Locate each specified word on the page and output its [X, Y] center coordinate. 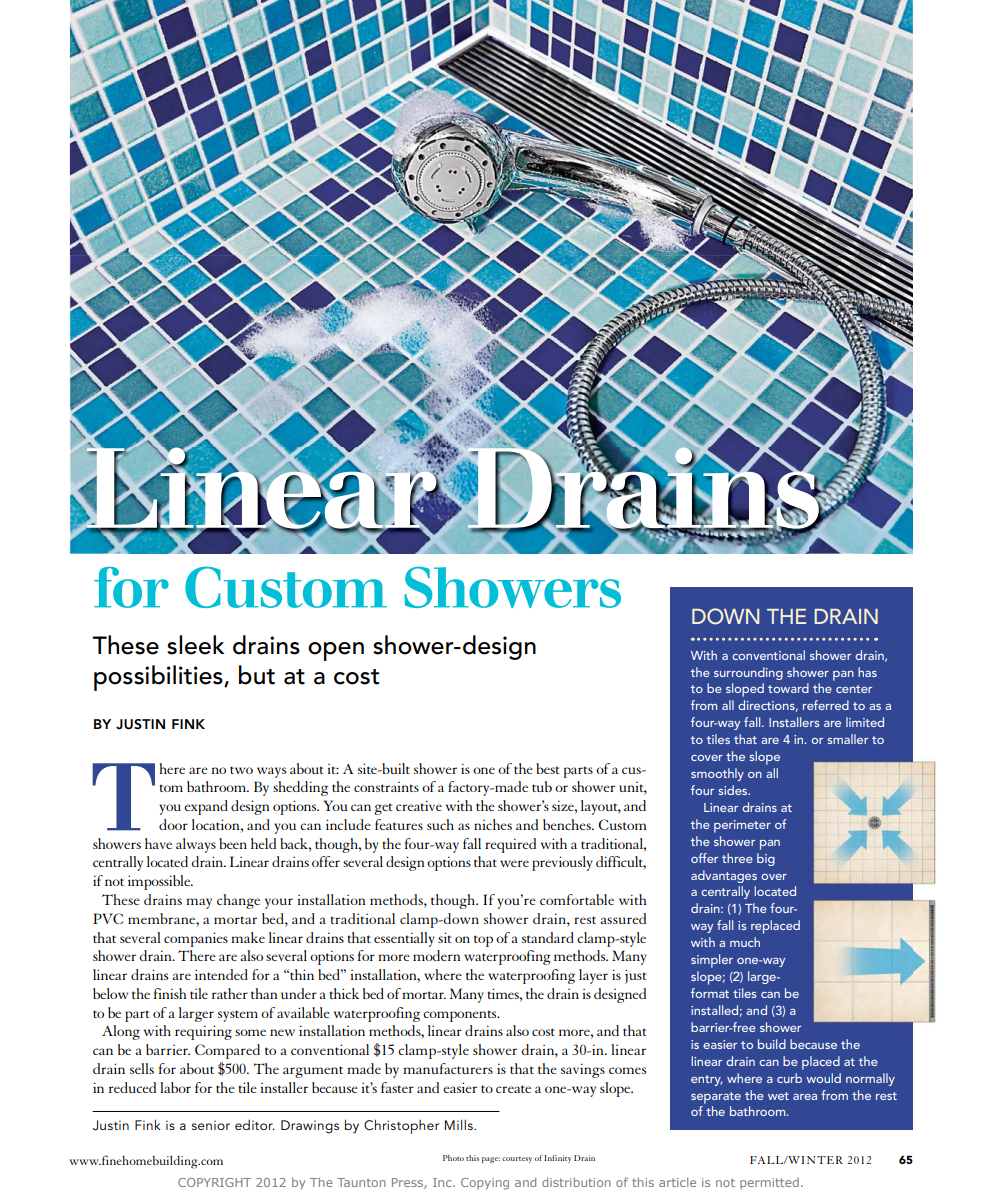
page [491, 1160]
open [336, 651]
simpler [712, 961]
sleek [195, 645]
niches [493, 824]
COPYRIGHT [214, 1182]
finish [170, 993]
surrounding [748, 673]
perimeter [742, 826]
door [173, 824]
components [461, 1016]
